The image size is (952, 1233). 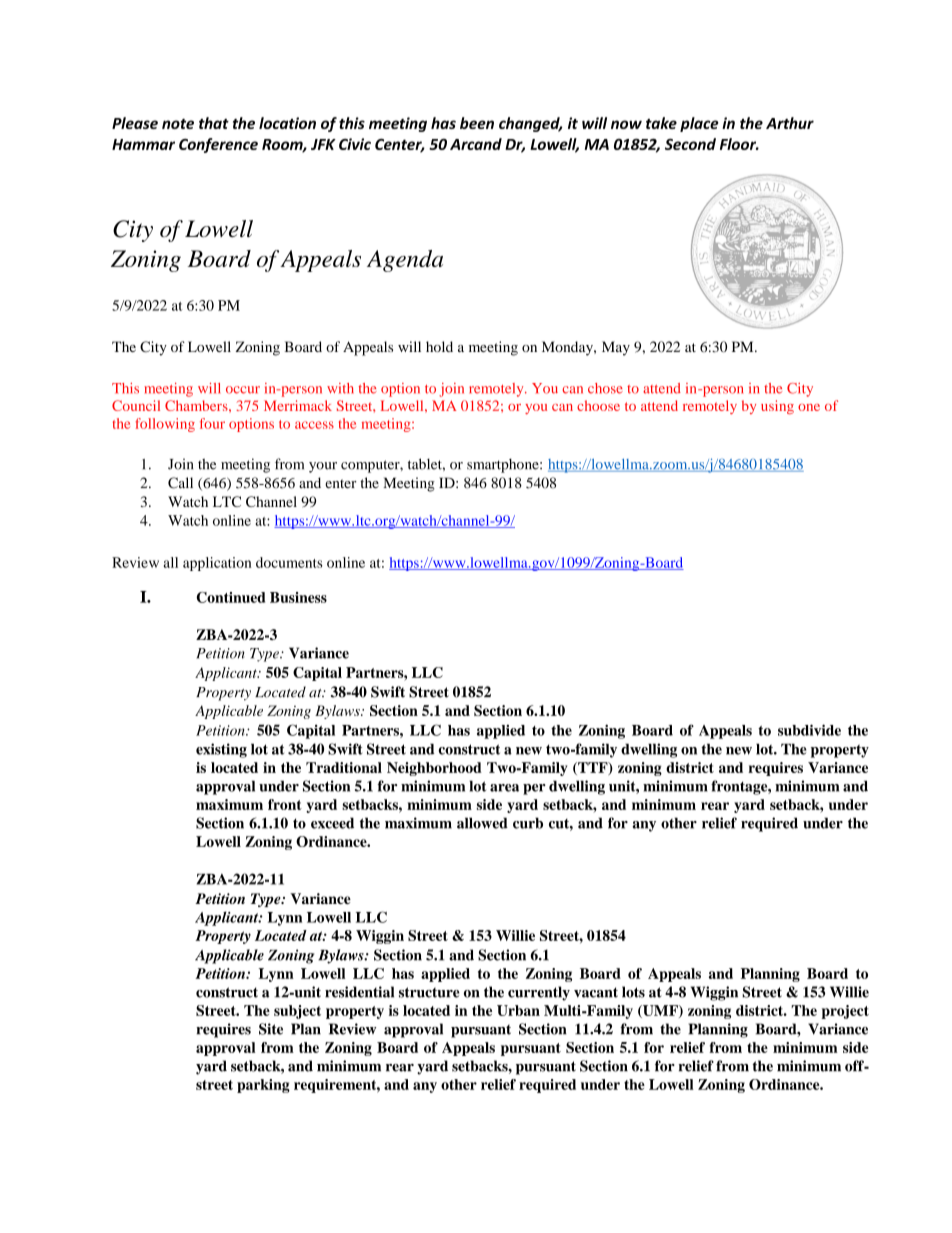 I want to click on application, so click(x=217, y=564).
